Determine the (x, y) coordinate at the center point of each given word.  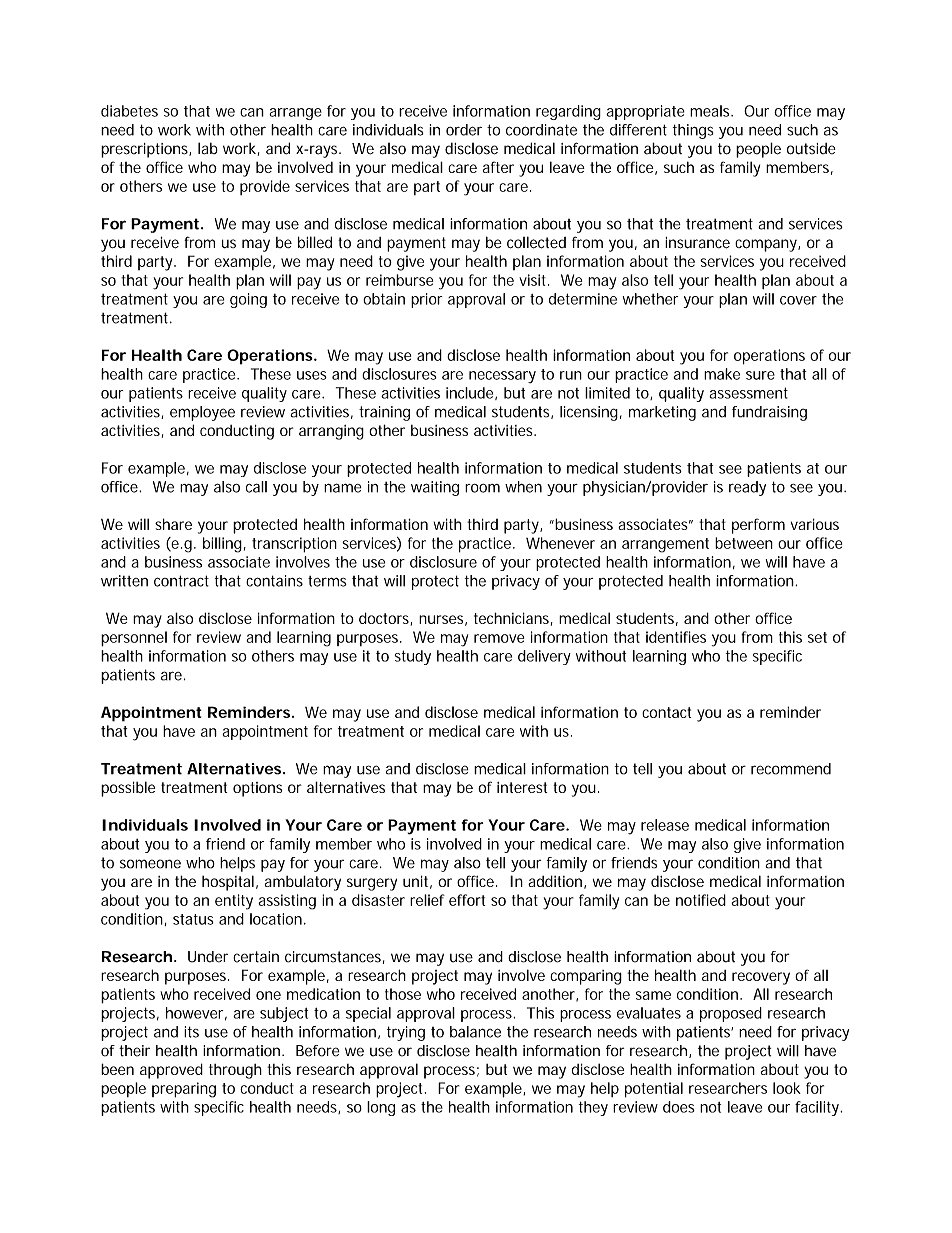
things (693, 131)
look (787, 1088)
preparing (184, 1090)
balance (475, 1032)
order (464, 130)
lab (208, 148)
